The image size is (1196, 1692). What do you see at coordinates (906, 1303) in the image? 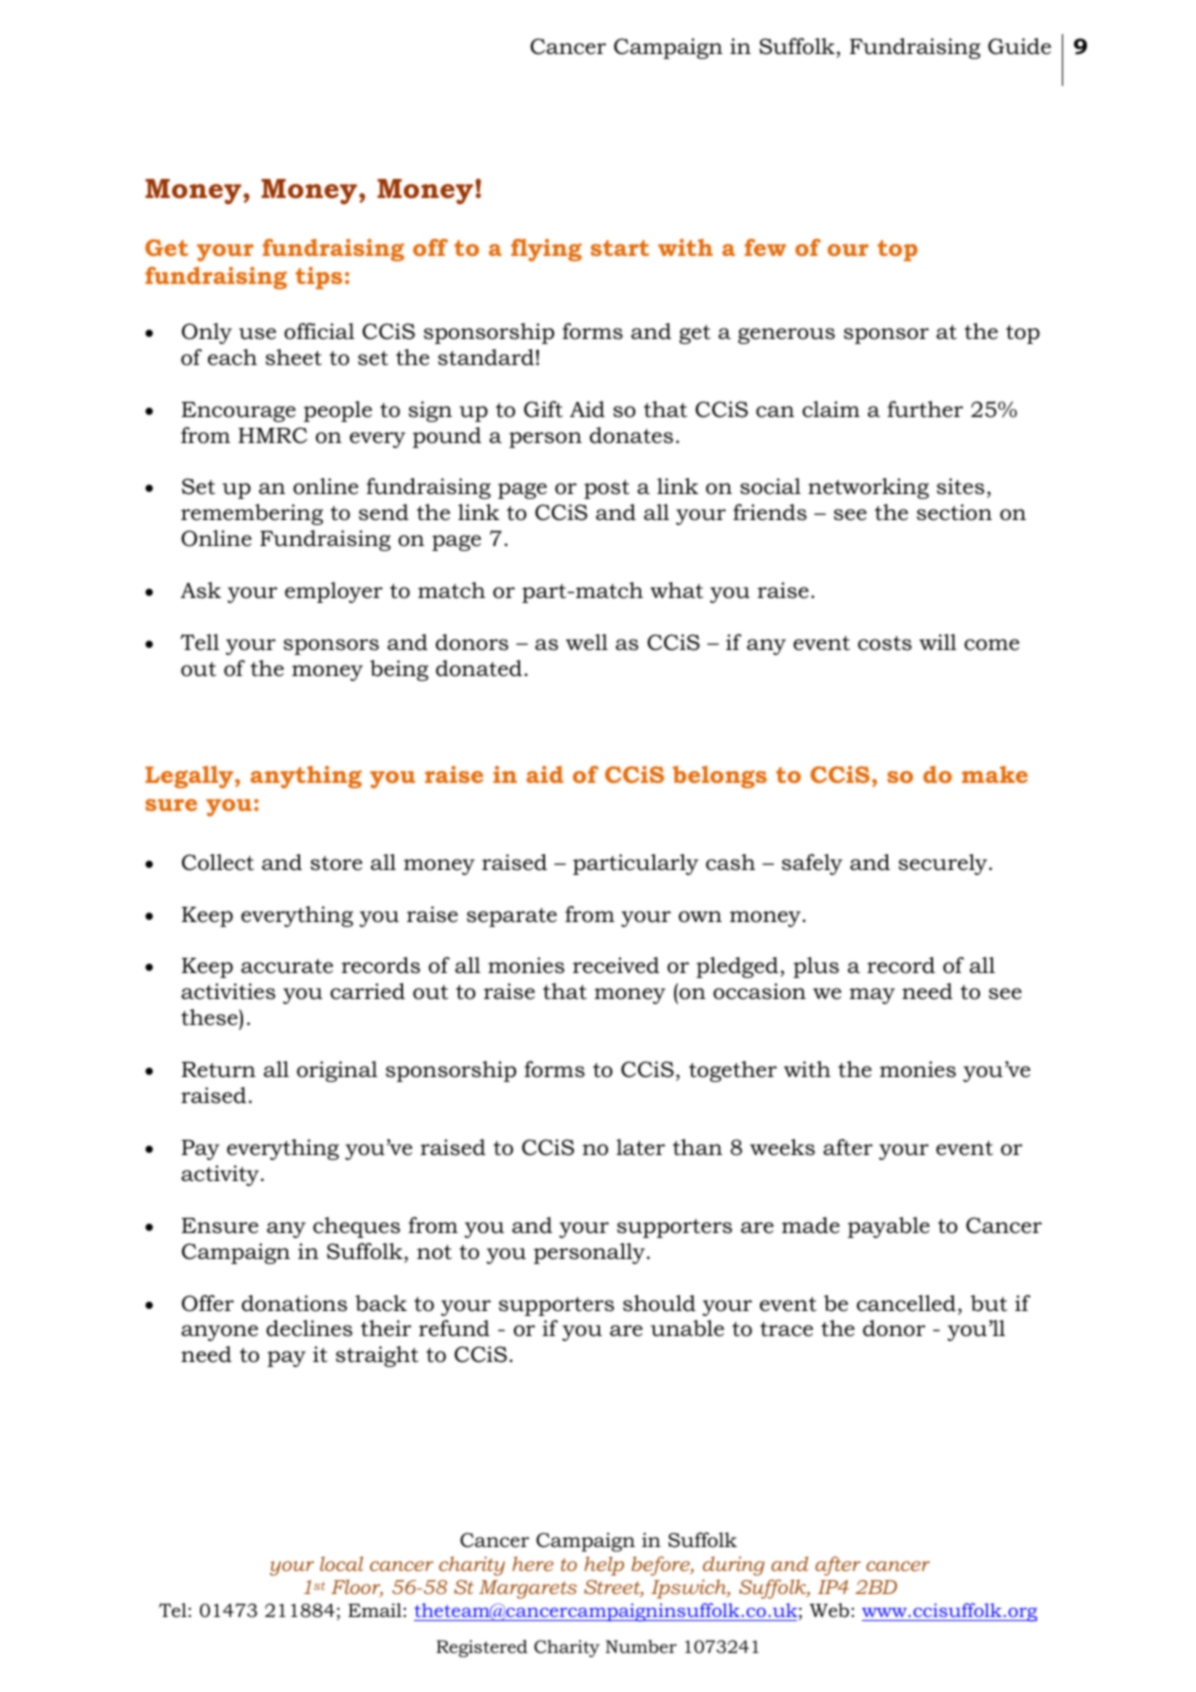
I see `cancelled` at bounding box center [906, 1303].
